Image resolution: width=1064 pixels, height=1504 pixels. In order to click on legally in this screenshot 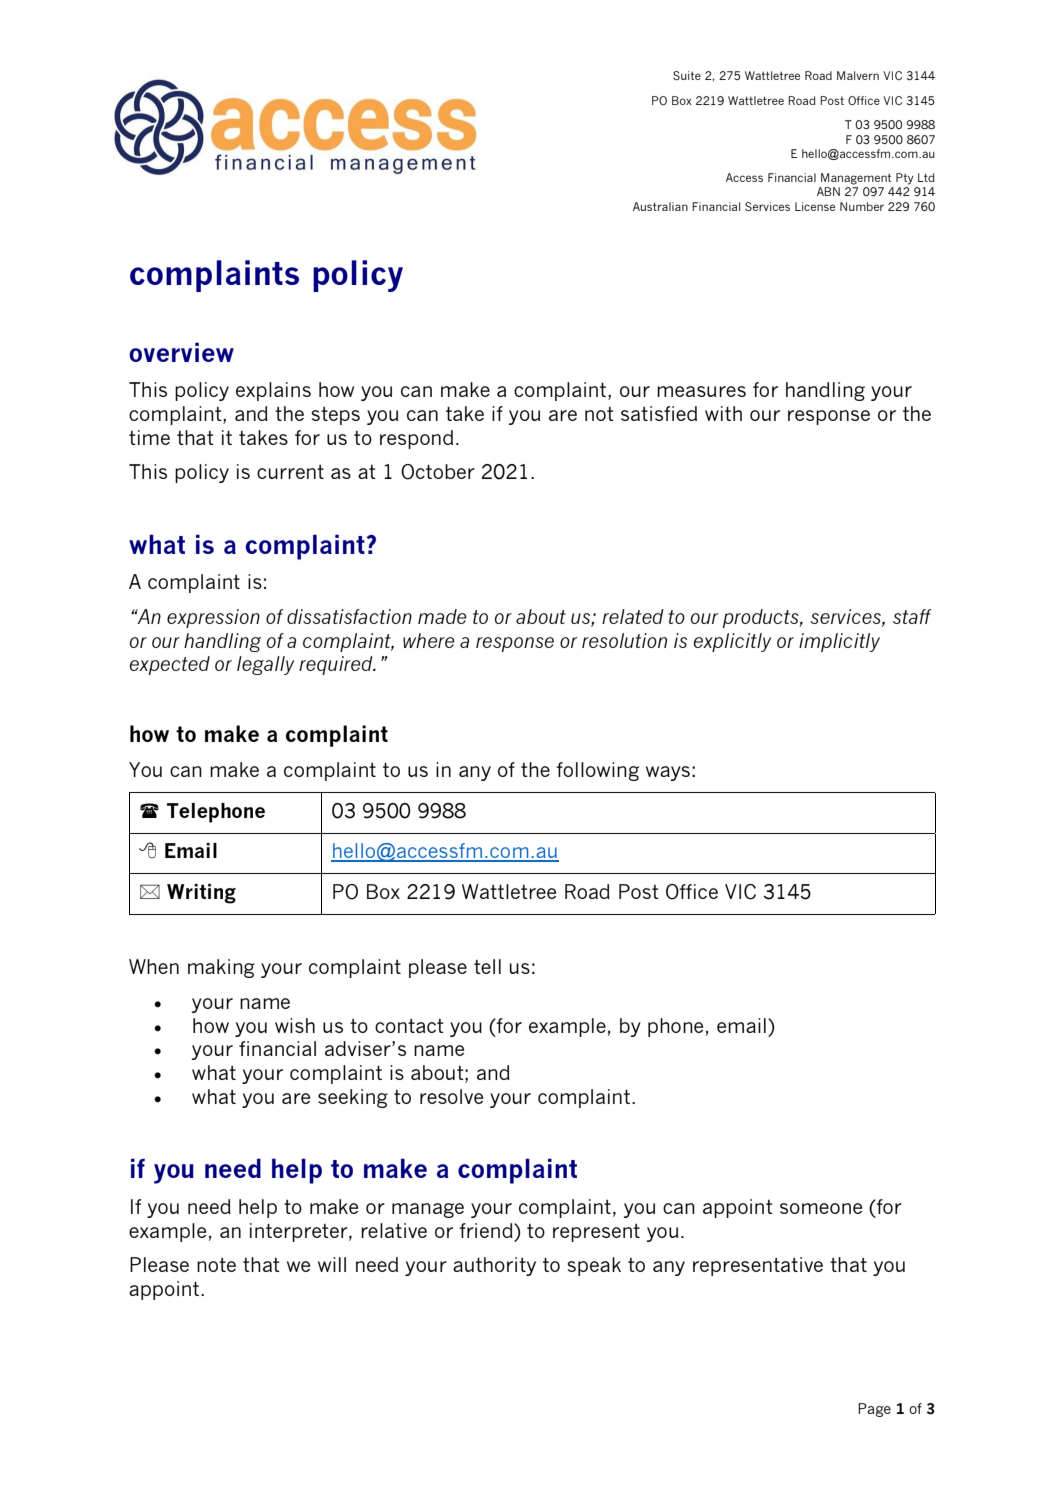, I will do `click(265, 665)`.
